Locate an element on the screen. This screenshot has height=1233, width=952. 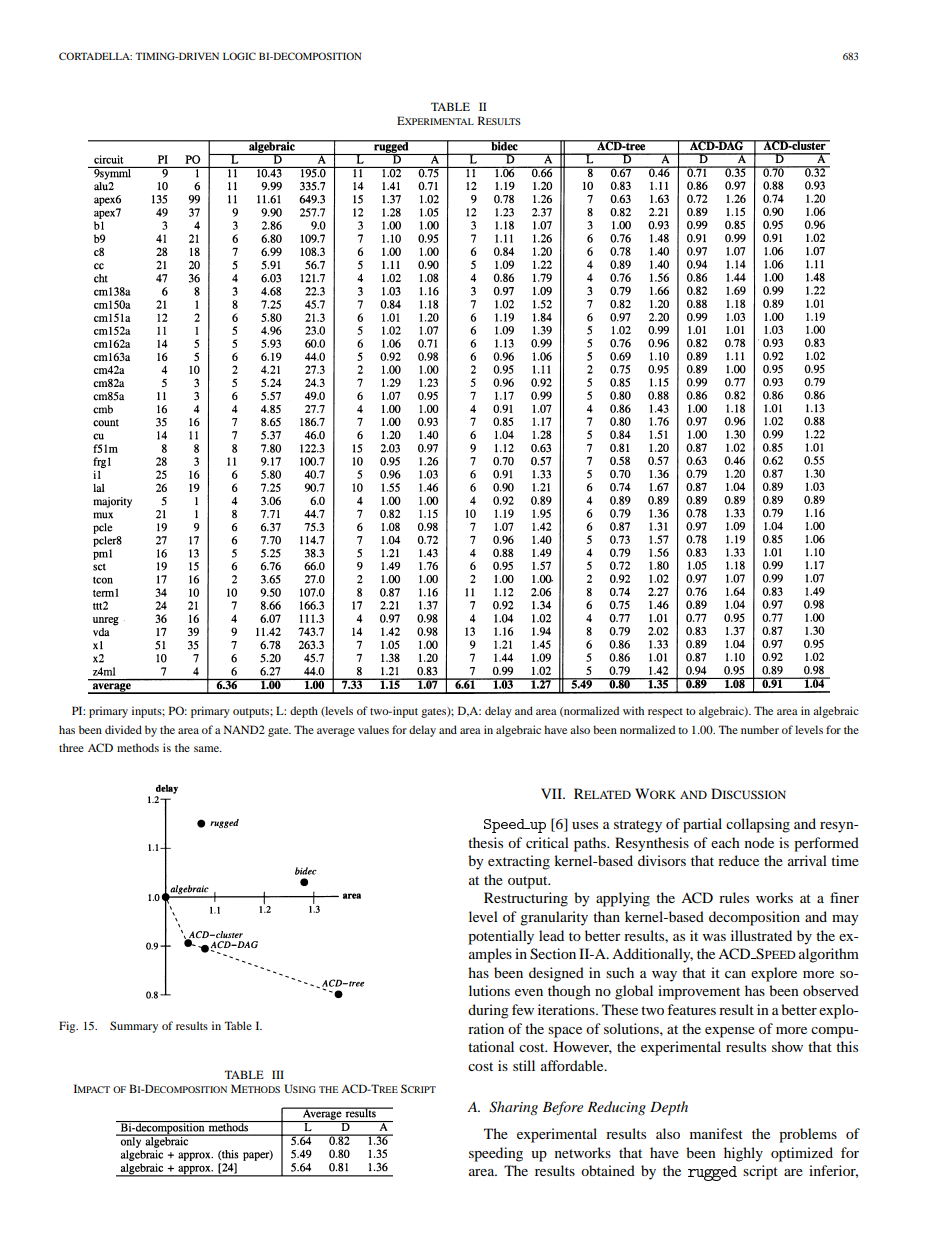
number is located at coordinates (760, 729).
